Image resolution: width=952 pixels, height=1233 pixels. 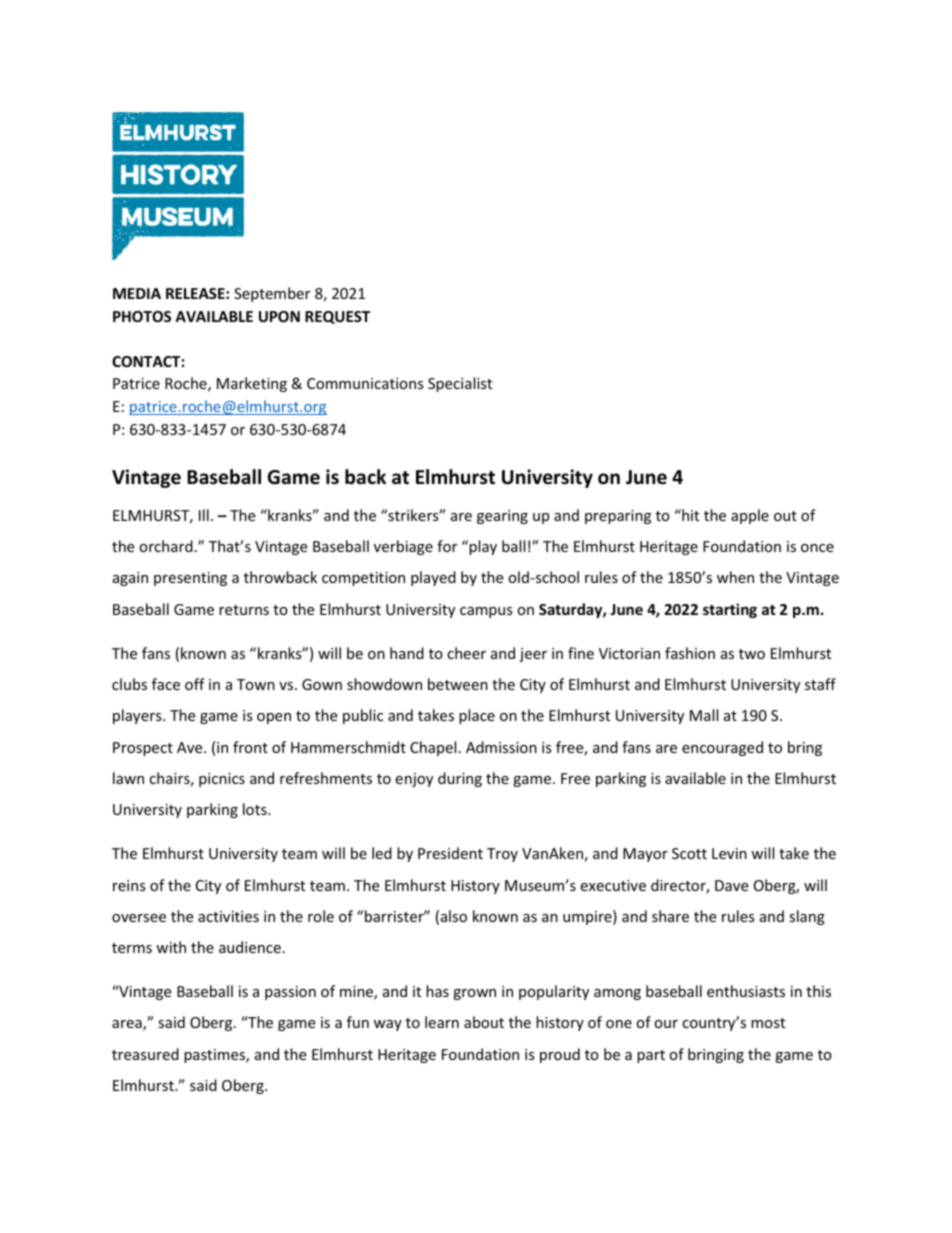 I want to click on encouraged, so click(x=722, y=748).
